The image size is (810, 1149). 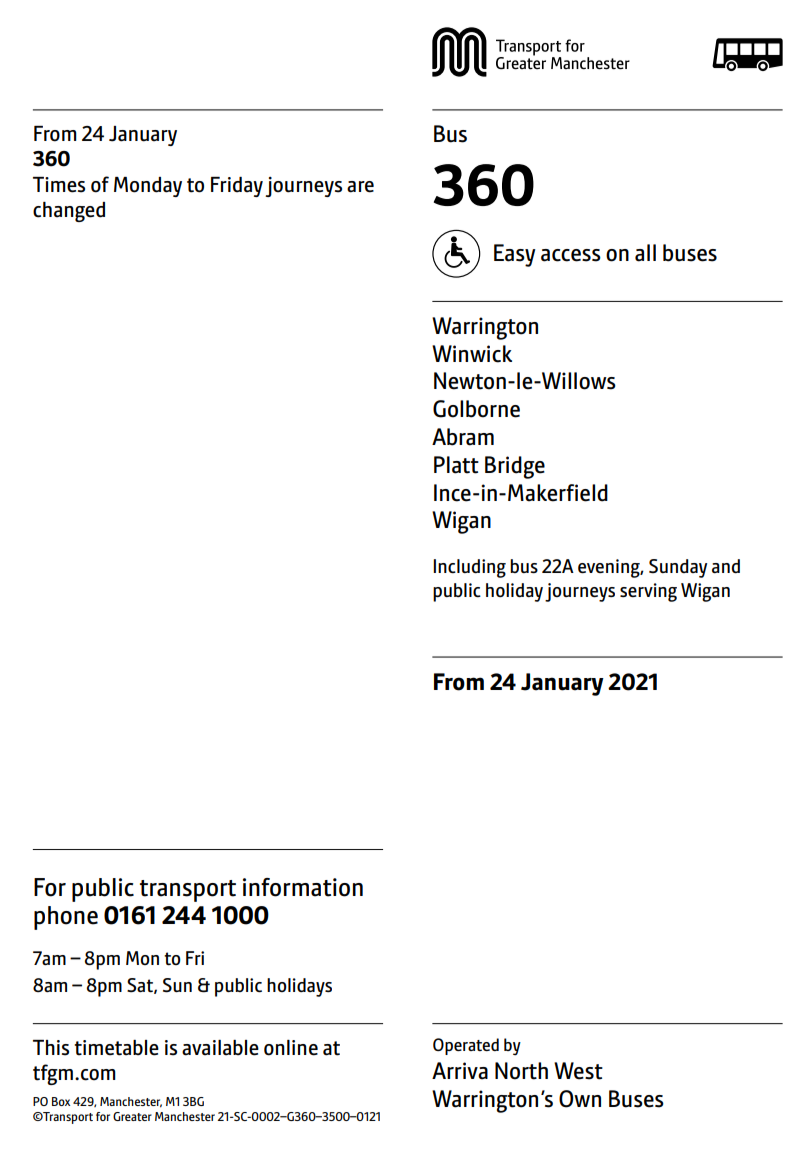 What do you see at coordinates (466, 1046) in the document?
I see `Operated` at bounding box center [466, 1046].
